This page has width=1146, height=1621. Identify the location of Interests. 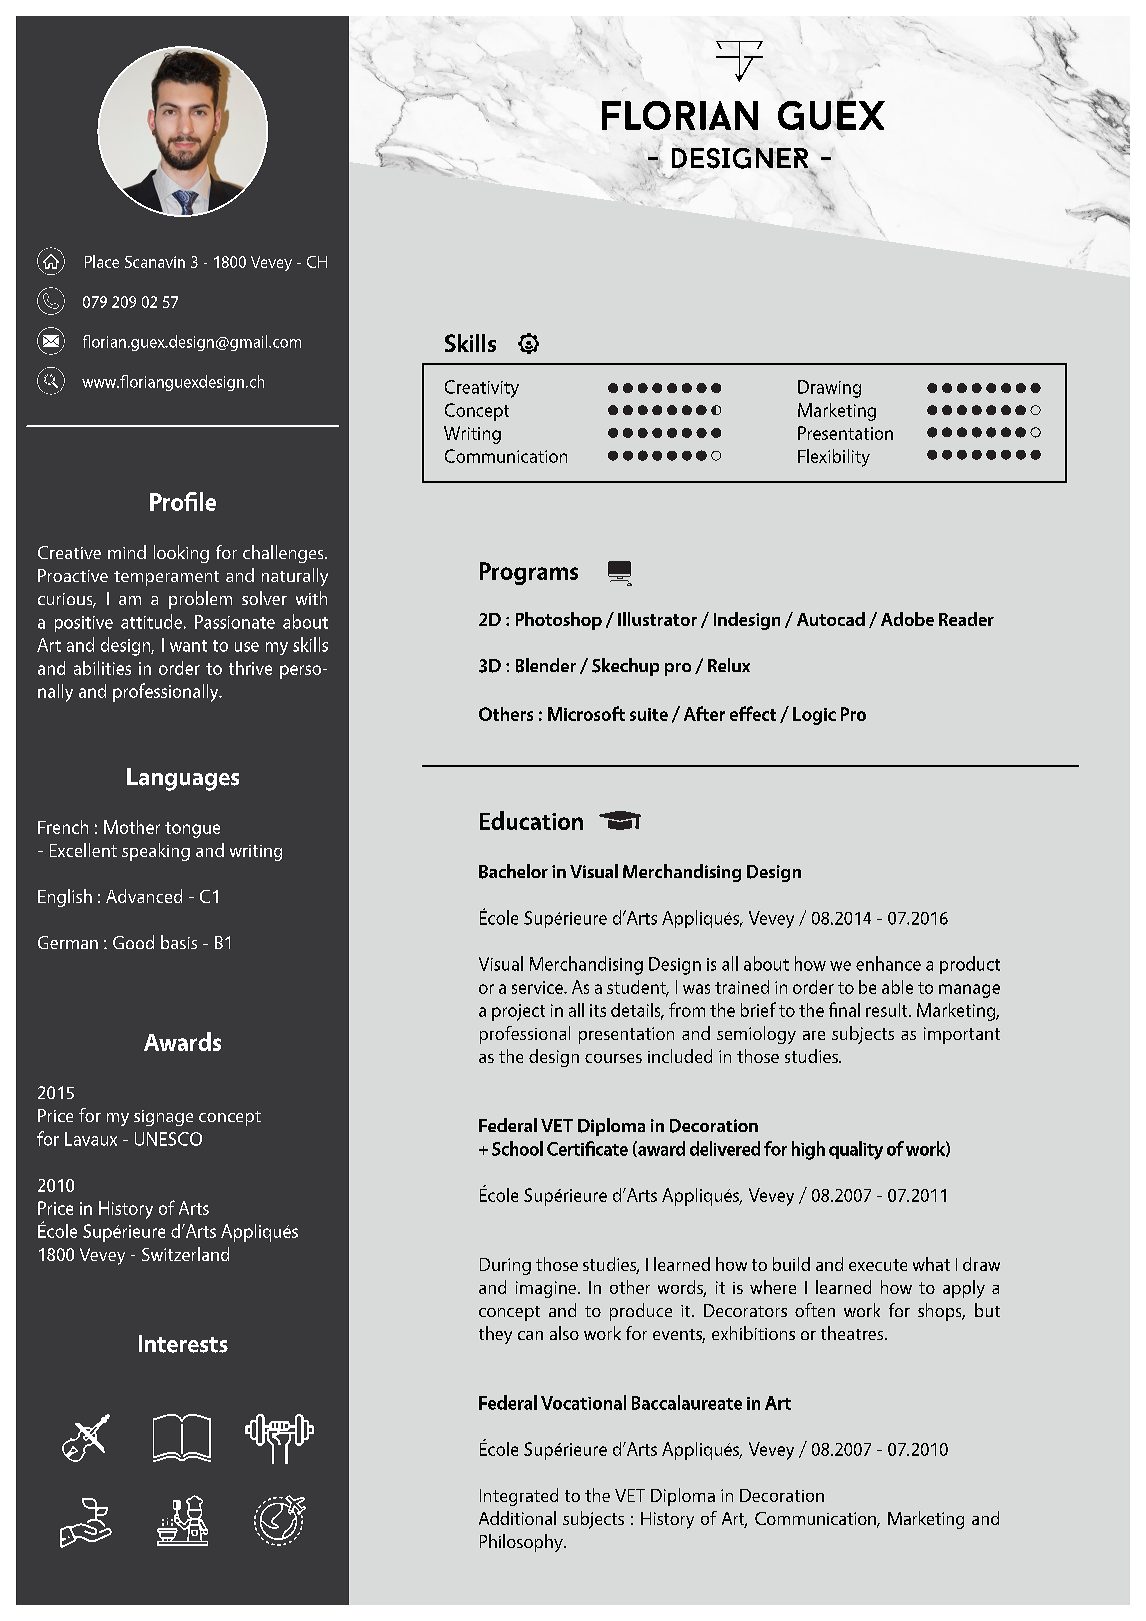
(183, 1344).
